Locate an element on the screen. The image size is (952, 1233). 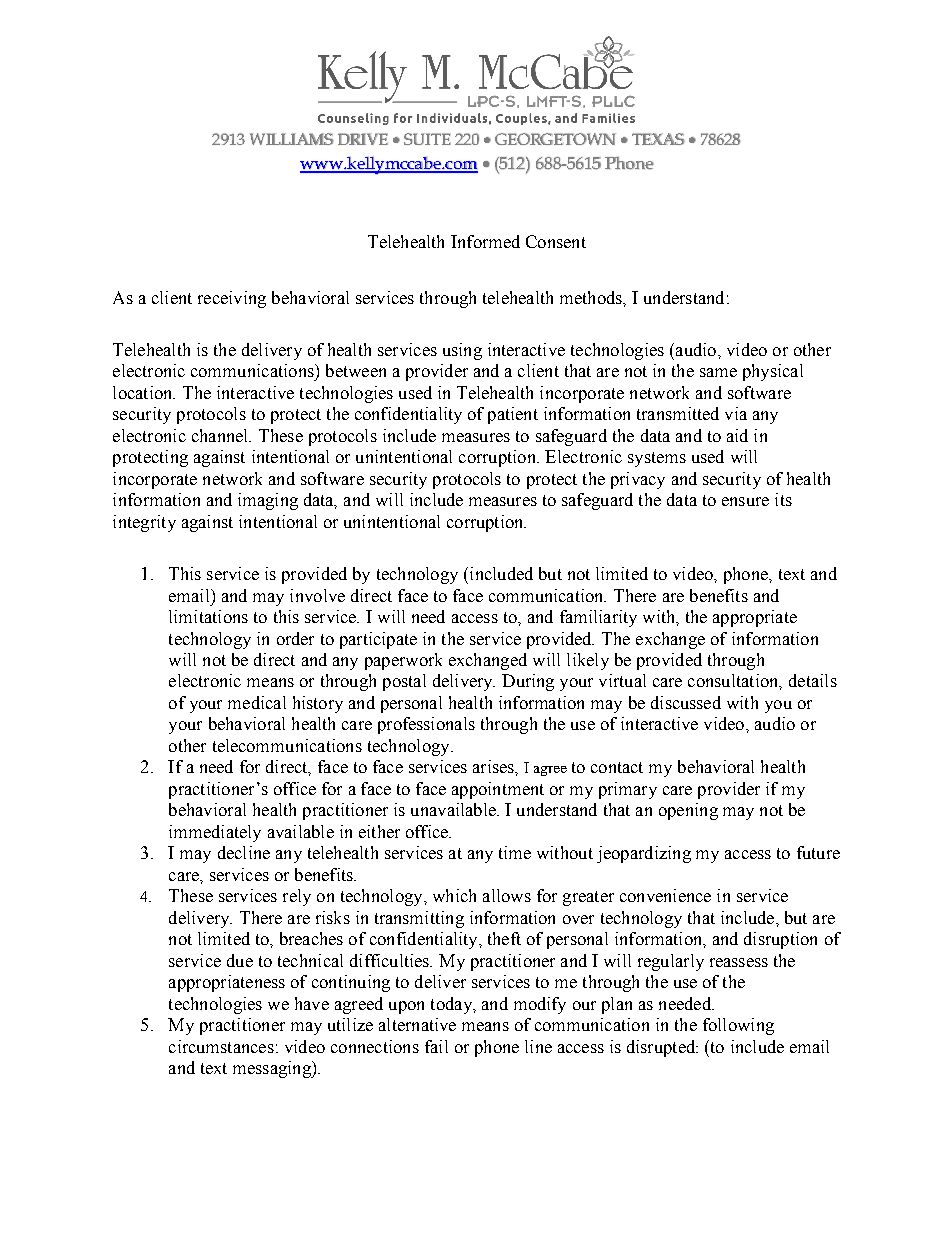
paperwork is located at coordinates (403, 661).
